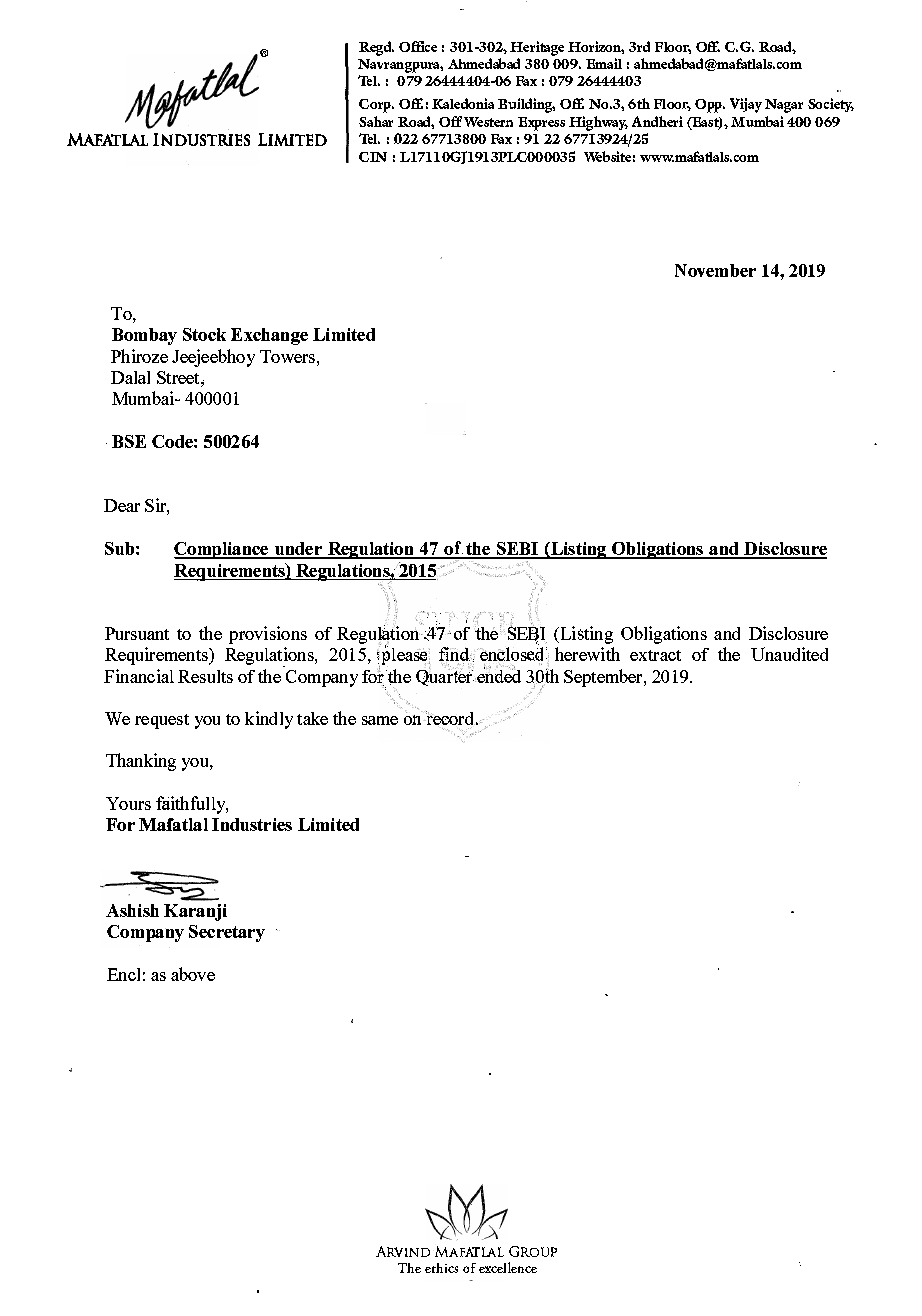 This screenshot has height=1316, width=922. What do you see at coordinates (488, 122) in the screenshot?
I see `Western` at bounding box center [488, 122].
